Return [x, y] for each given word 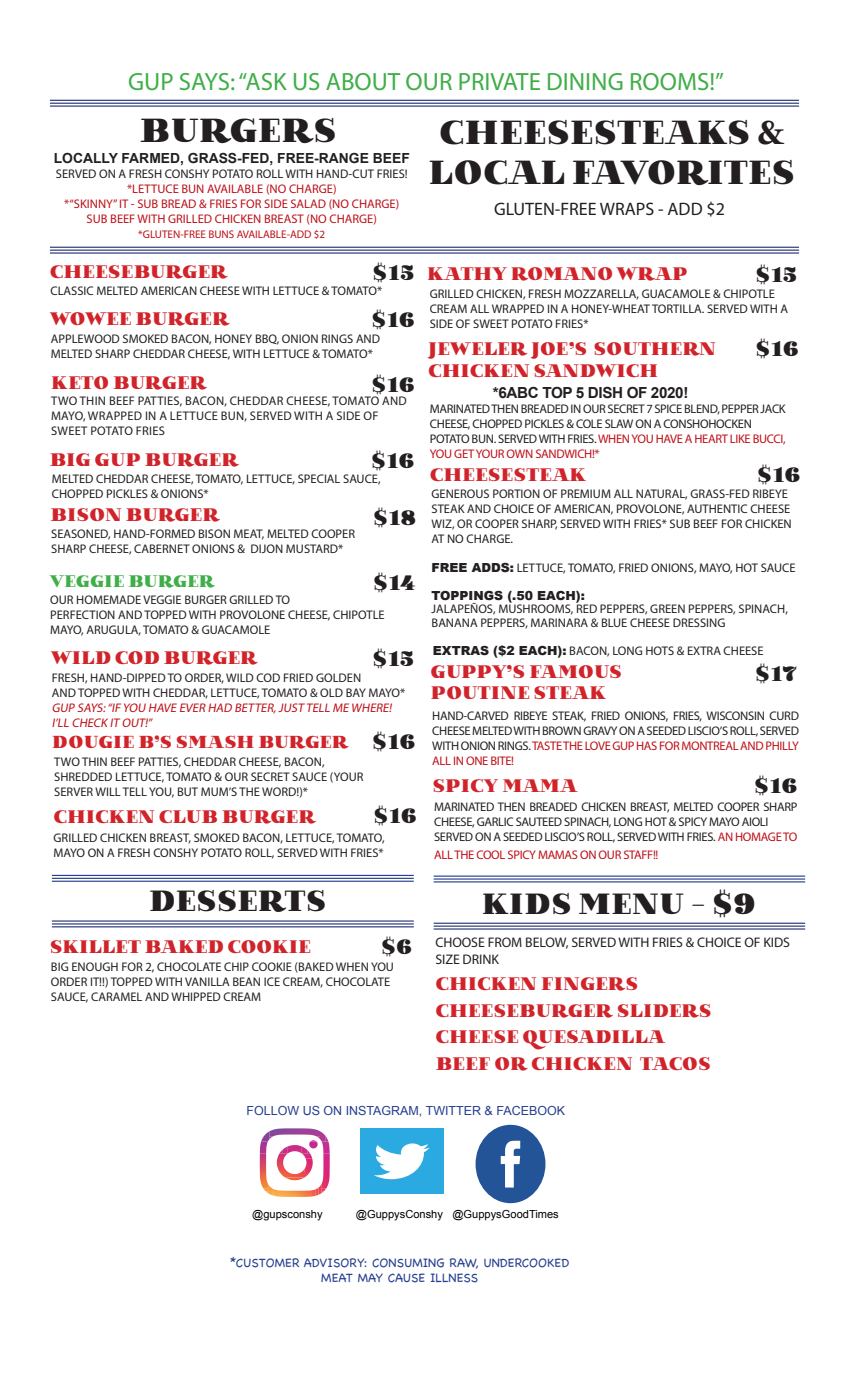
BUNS [221, 234]
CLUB [188, 816]
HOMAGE [759, 836]
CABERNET [162, 548]
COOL [490, 854]
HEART [711, 438]
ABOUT [363, 81]
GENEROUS [460, 493]
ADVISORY [335, 1263]
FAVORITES [683, 172]
